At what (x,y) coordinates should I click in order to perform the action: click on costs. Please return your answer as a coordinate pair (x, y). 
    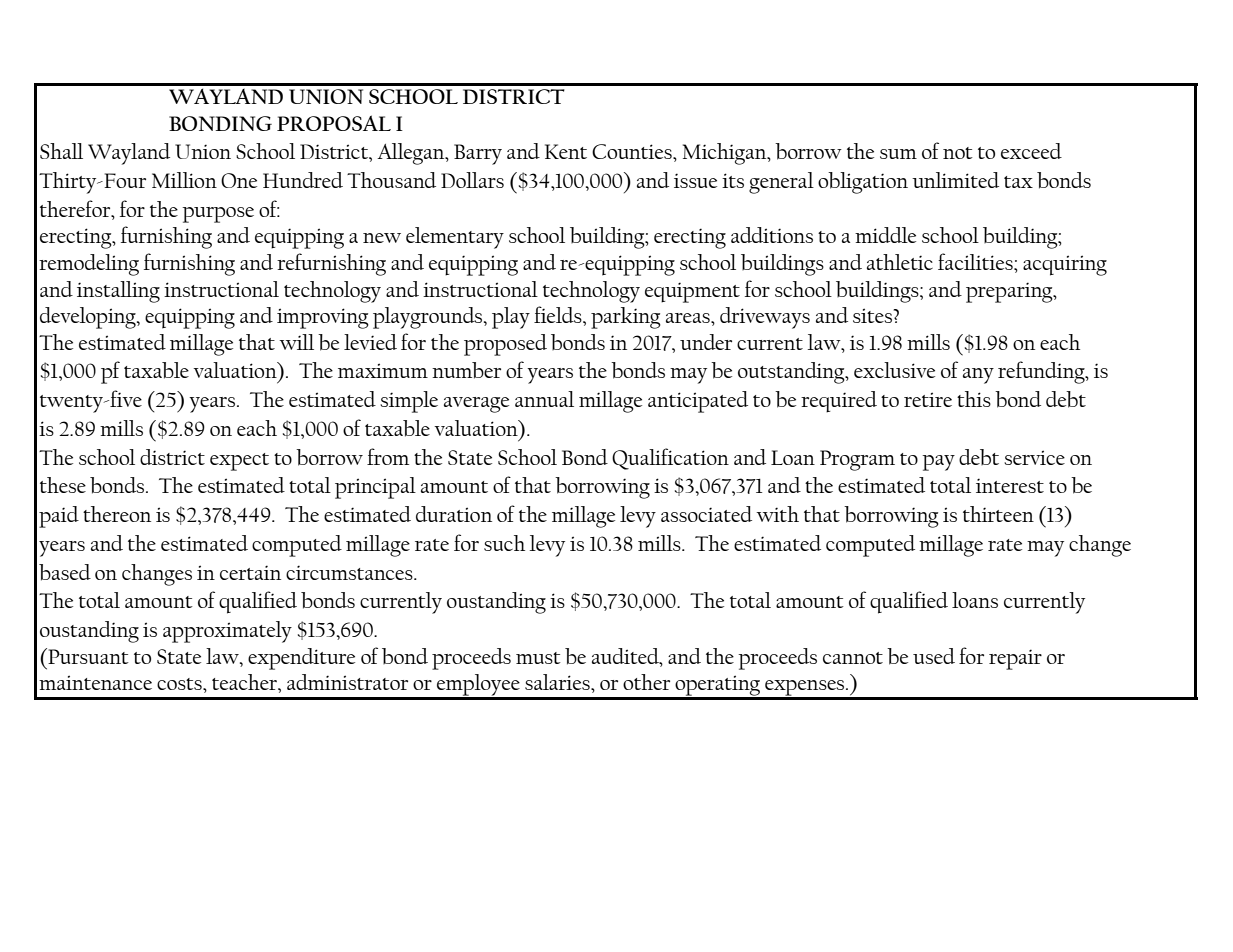
    Looking at the image, I should click on (180, 684).
